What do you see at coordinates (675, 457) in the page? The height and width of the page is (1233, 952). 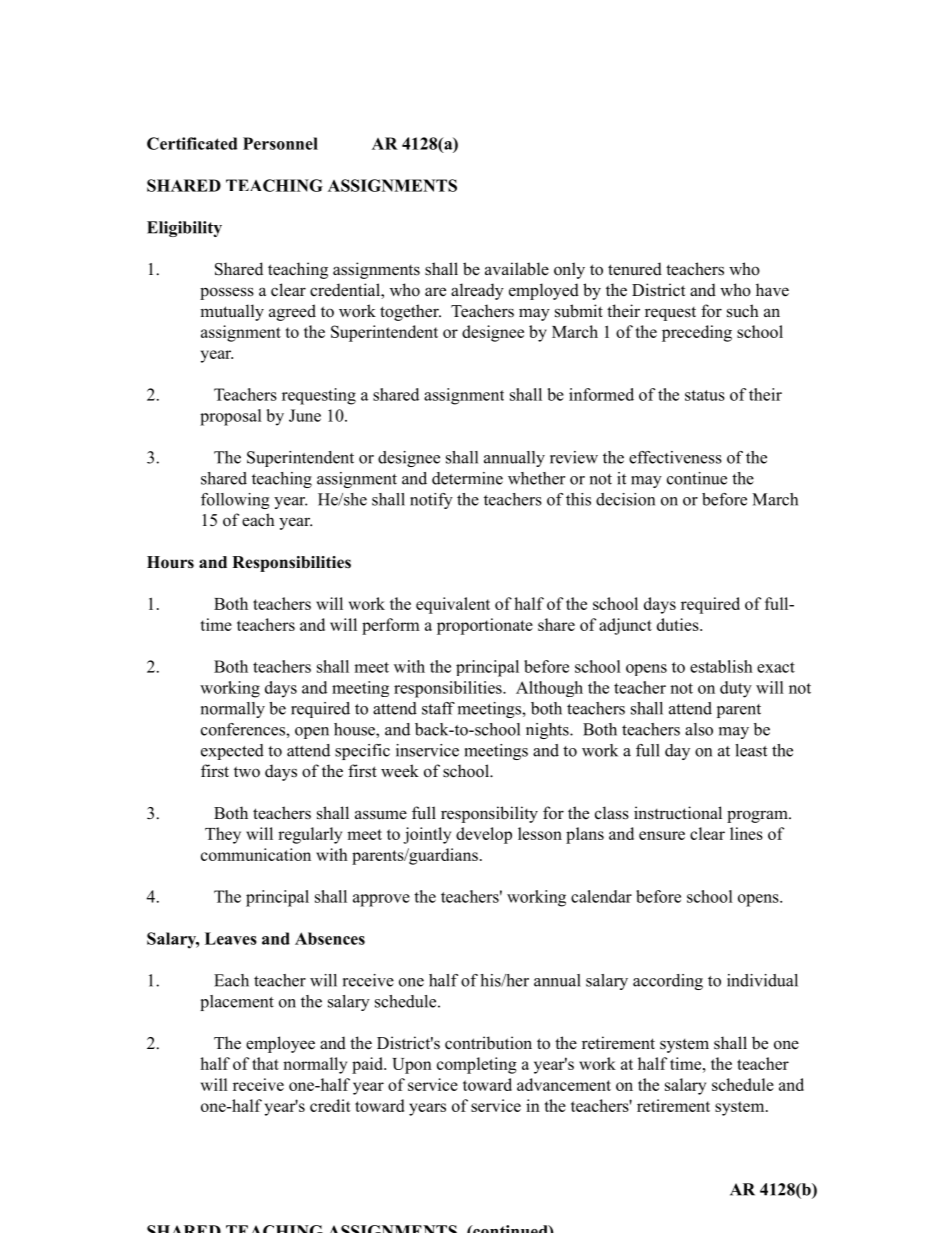 I see `effectiveness` at bounding box center [675, 457].
